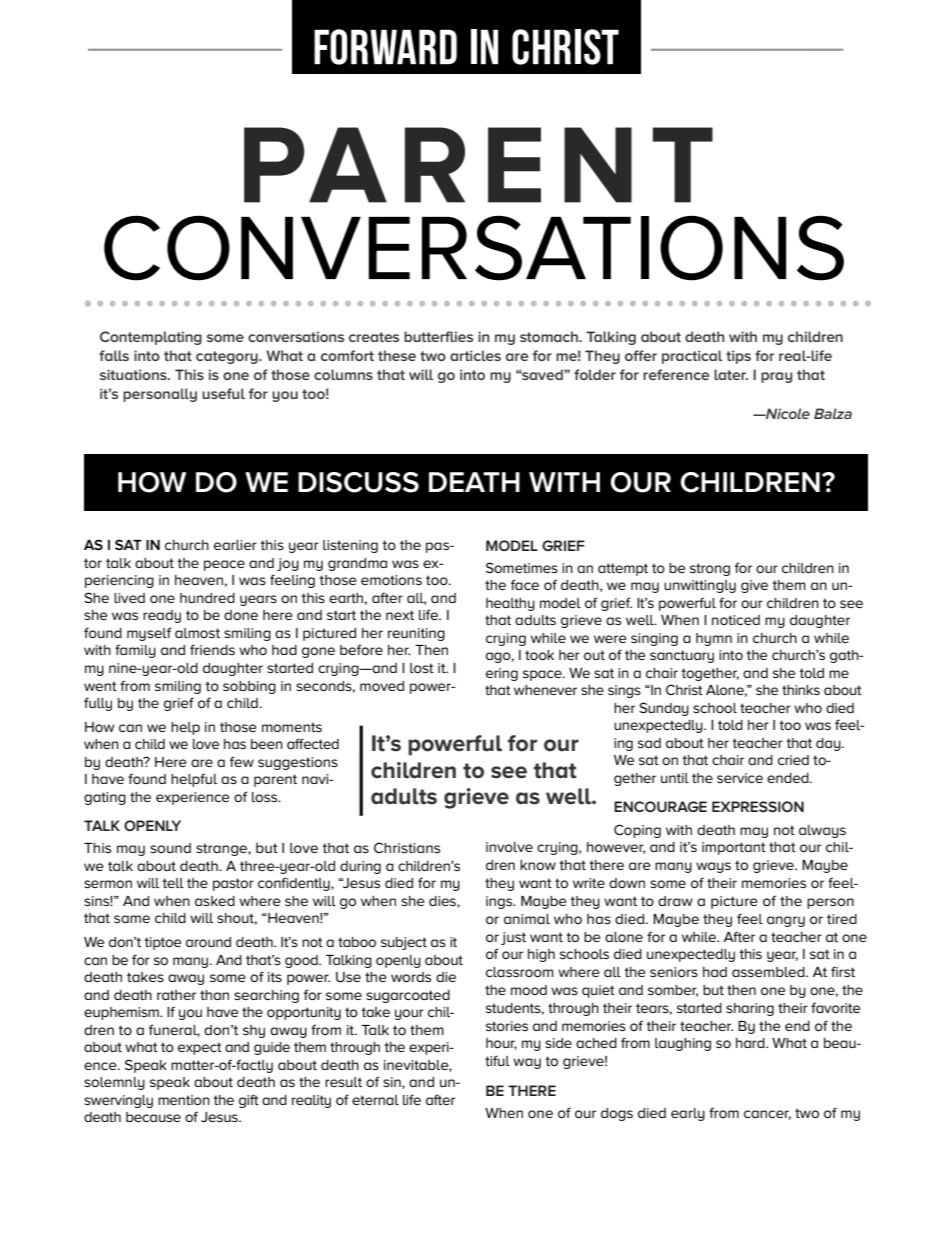 This document has width=952, height=1233. I want to click on important, so click(734, 848).
